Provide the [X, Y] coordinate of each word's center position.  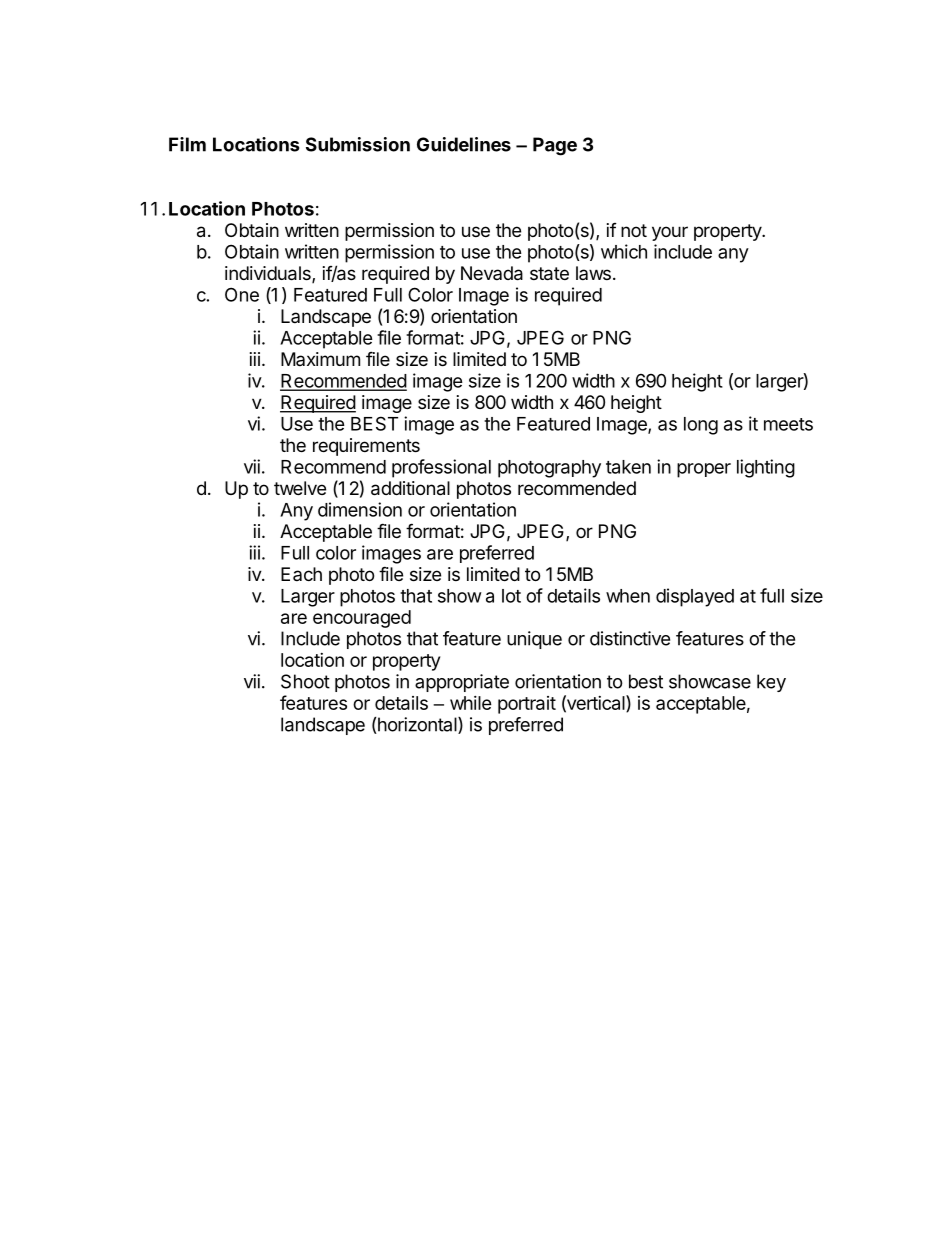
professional [441, 468]
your [670, 233]
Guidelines [464, 144]
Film [187, 144]
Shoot [305, 681]
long [701, 426]
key [771, 683]
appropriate [462, 683]
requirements [366, 447]
